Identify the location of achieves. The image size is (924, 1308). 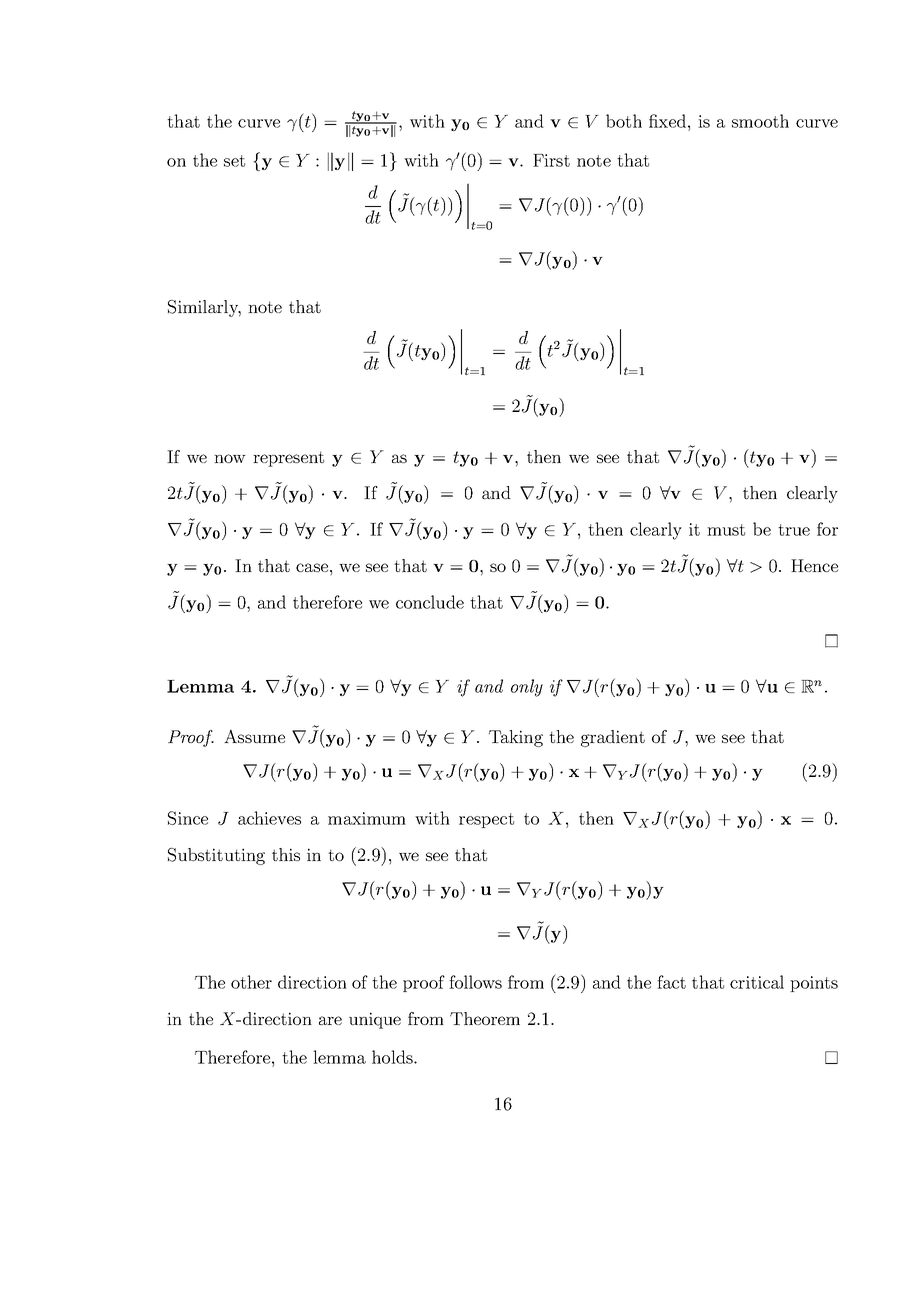
(269, 818).
